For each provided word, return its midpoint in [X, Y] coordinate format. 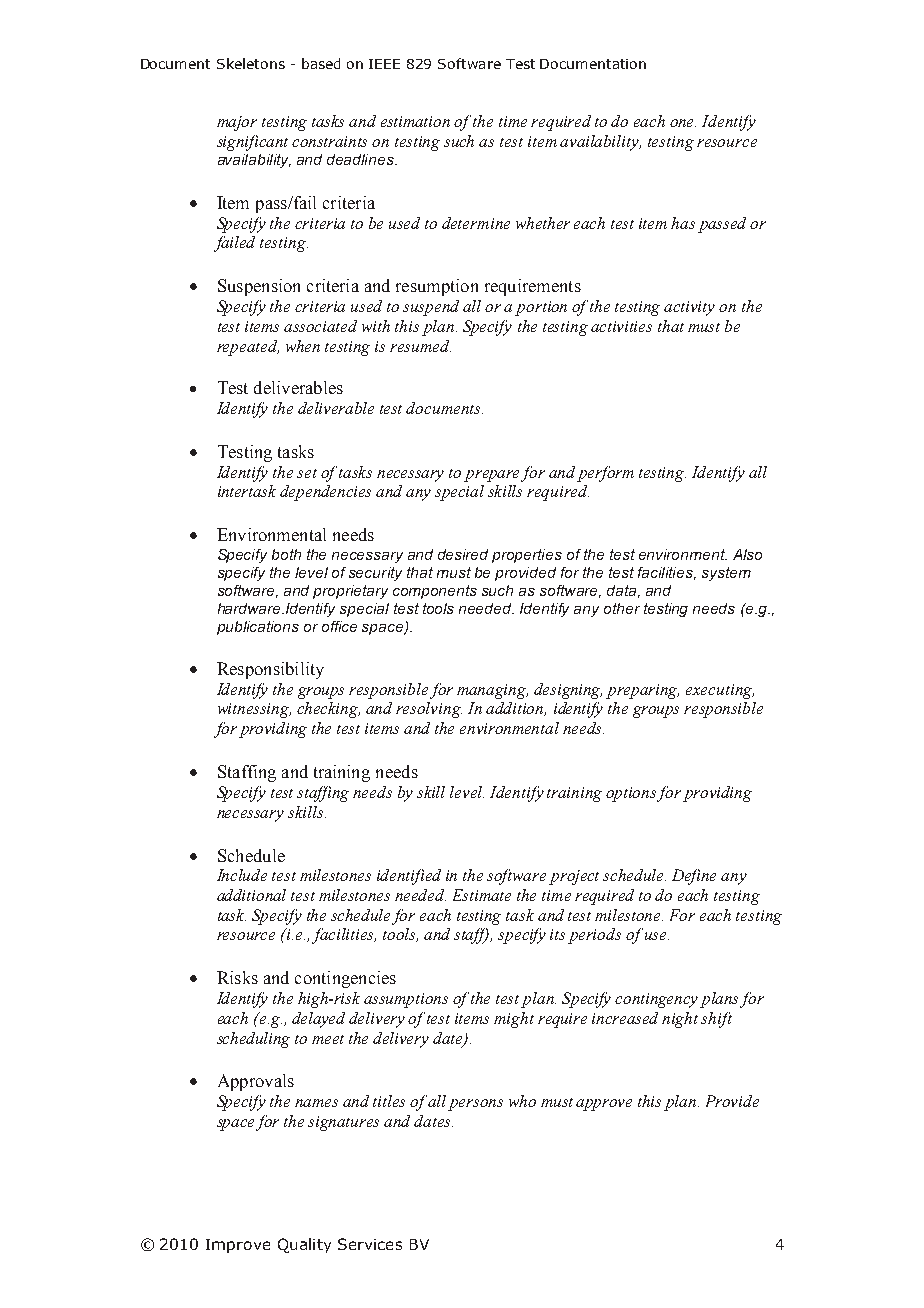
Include [242, 875]
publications [258, 628]
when [303, 346]
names [316, 1103]
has [683, 223]
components [435, 592]
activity [689, 308]
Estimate [482, 895]
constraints [329, 141]
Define [694, 877]
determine [476, 223]
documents [444, 408]
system [726, 574]
